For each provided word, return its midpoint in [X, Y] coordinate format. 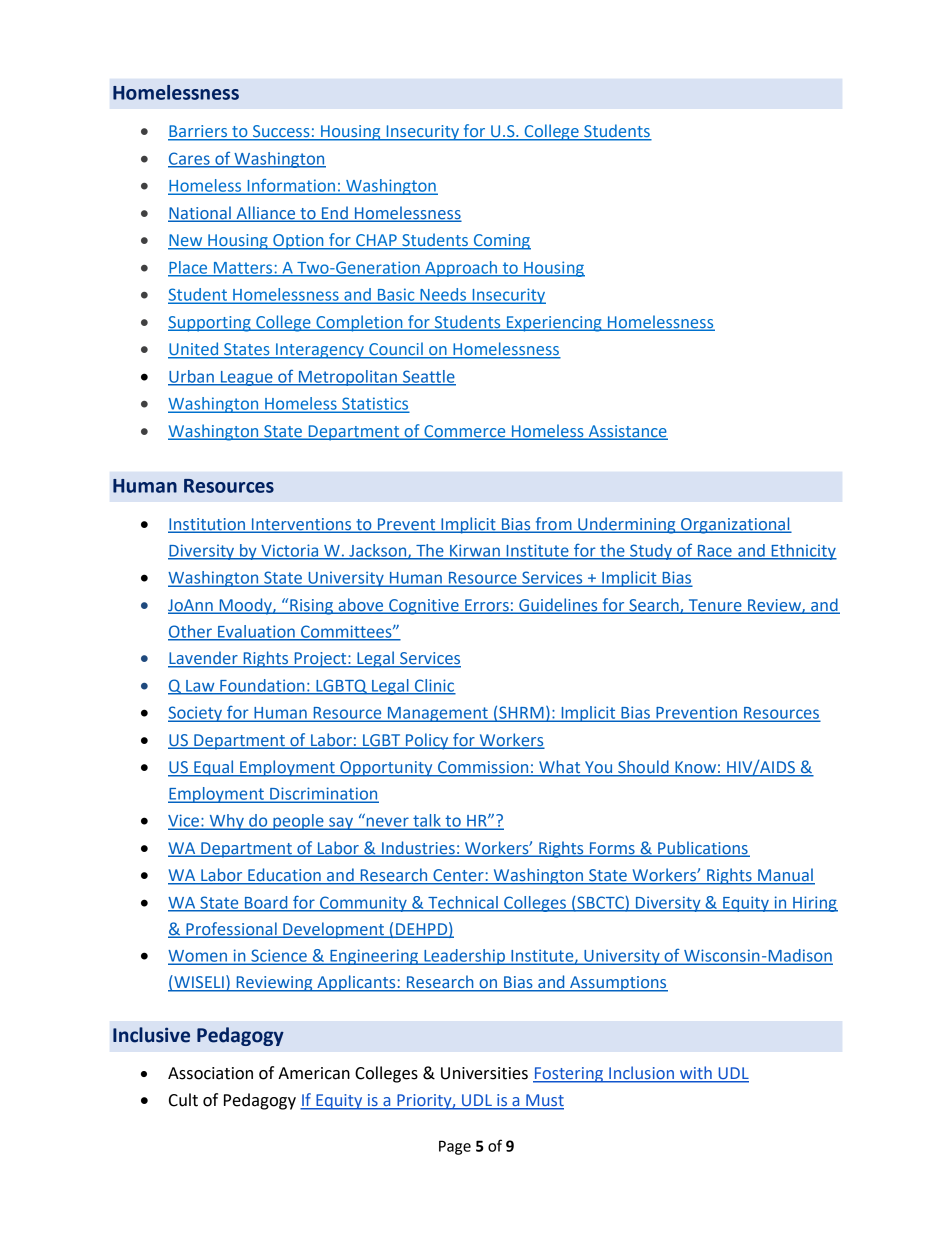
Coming [501, 242]
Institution [207, 525]
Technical [463, 903]
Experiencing [554, 324]
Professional [231, 929]
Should [643, 768]
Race [715, 552]
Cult [183, 1100]
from [553, 524]
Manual [785, 876]
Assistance [627, 432]
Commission [483, 768]
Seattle [428, 377]
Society [196, 714]
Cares [190, 159]
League [246, 378]
